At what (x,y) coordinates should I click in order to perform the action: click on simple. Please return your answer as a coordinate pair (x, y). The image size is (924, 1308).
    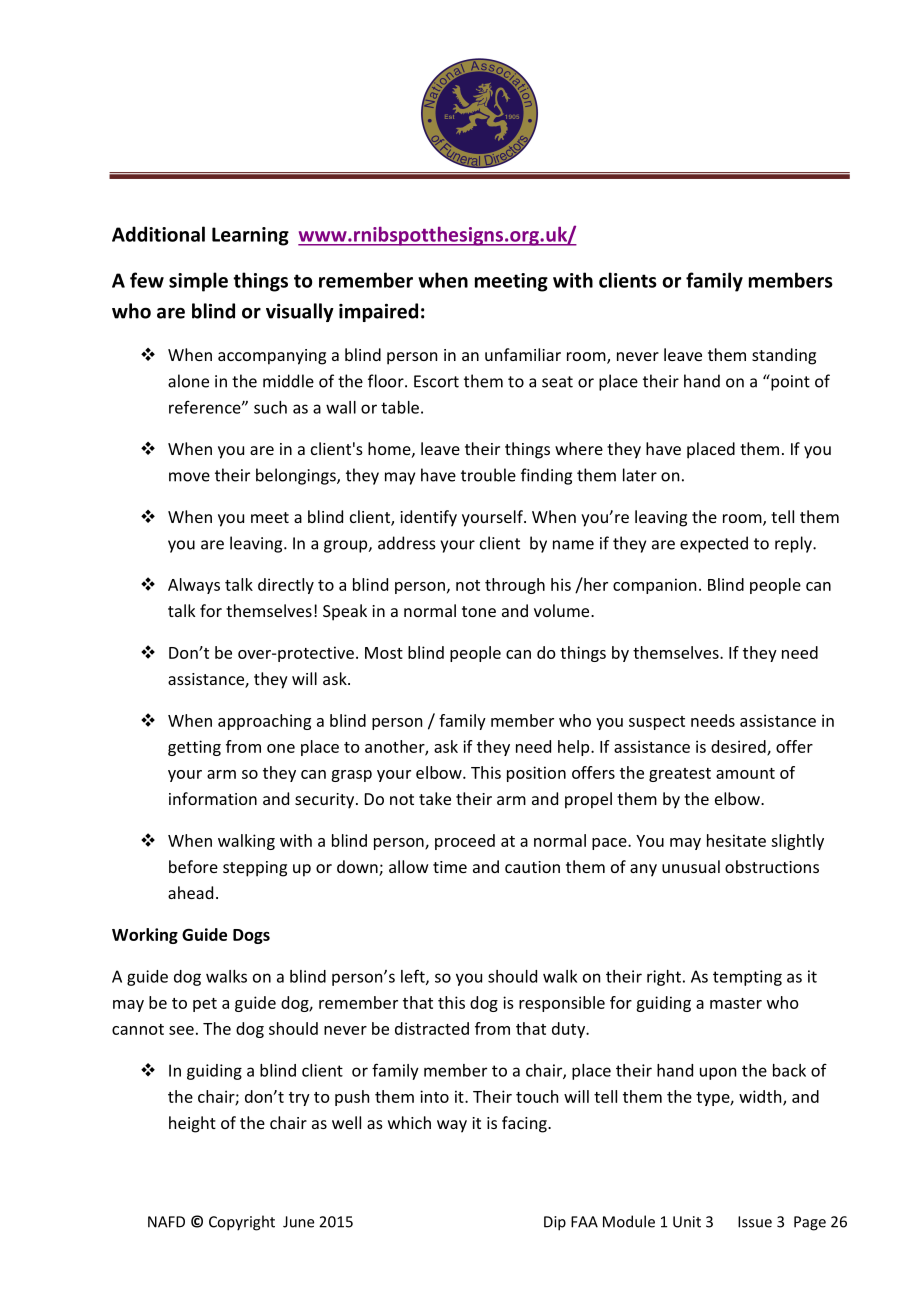
    Looking at the image, I should click on (198, 282).
